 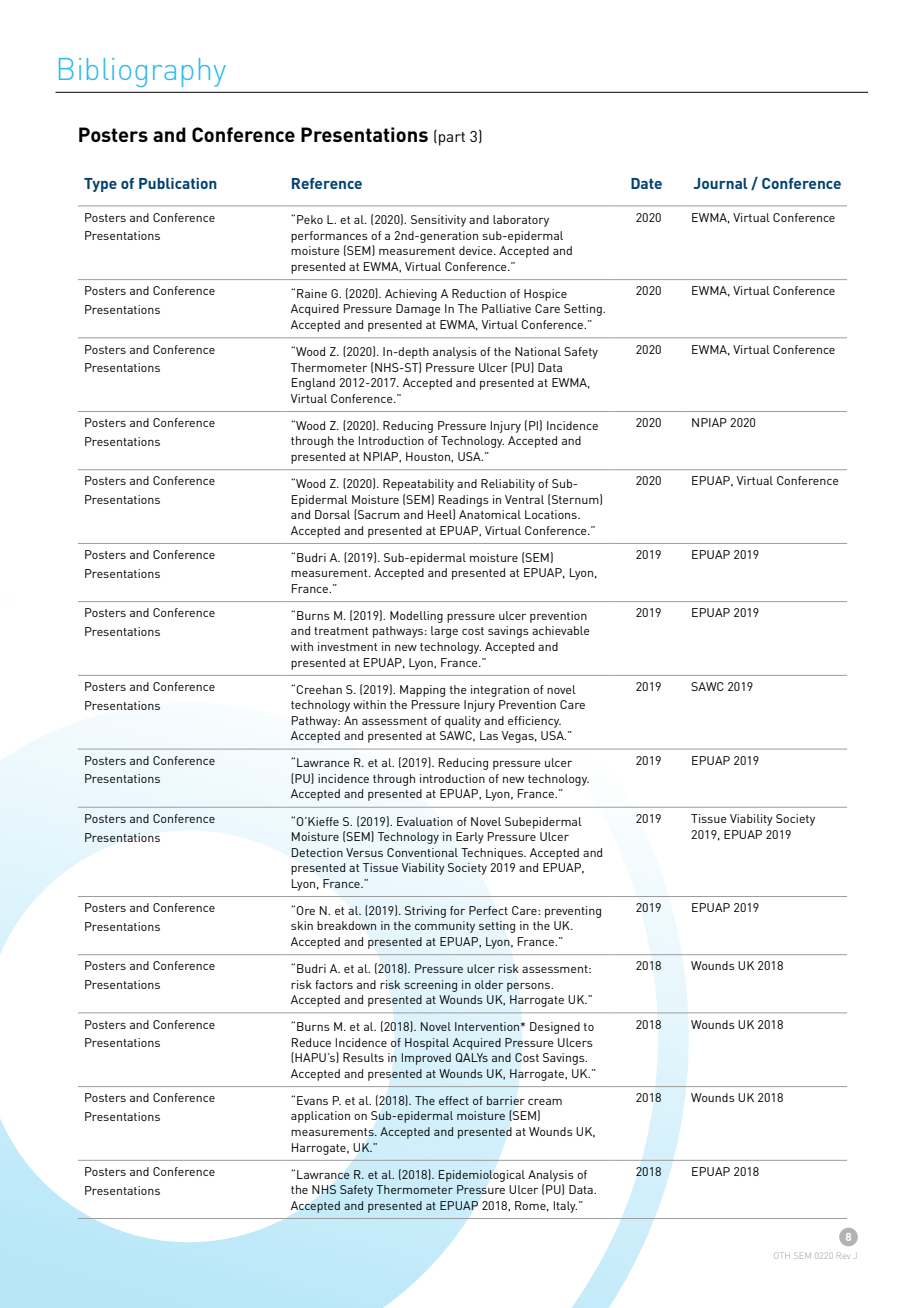 I want to click on part, so click(x=452, y=139).
